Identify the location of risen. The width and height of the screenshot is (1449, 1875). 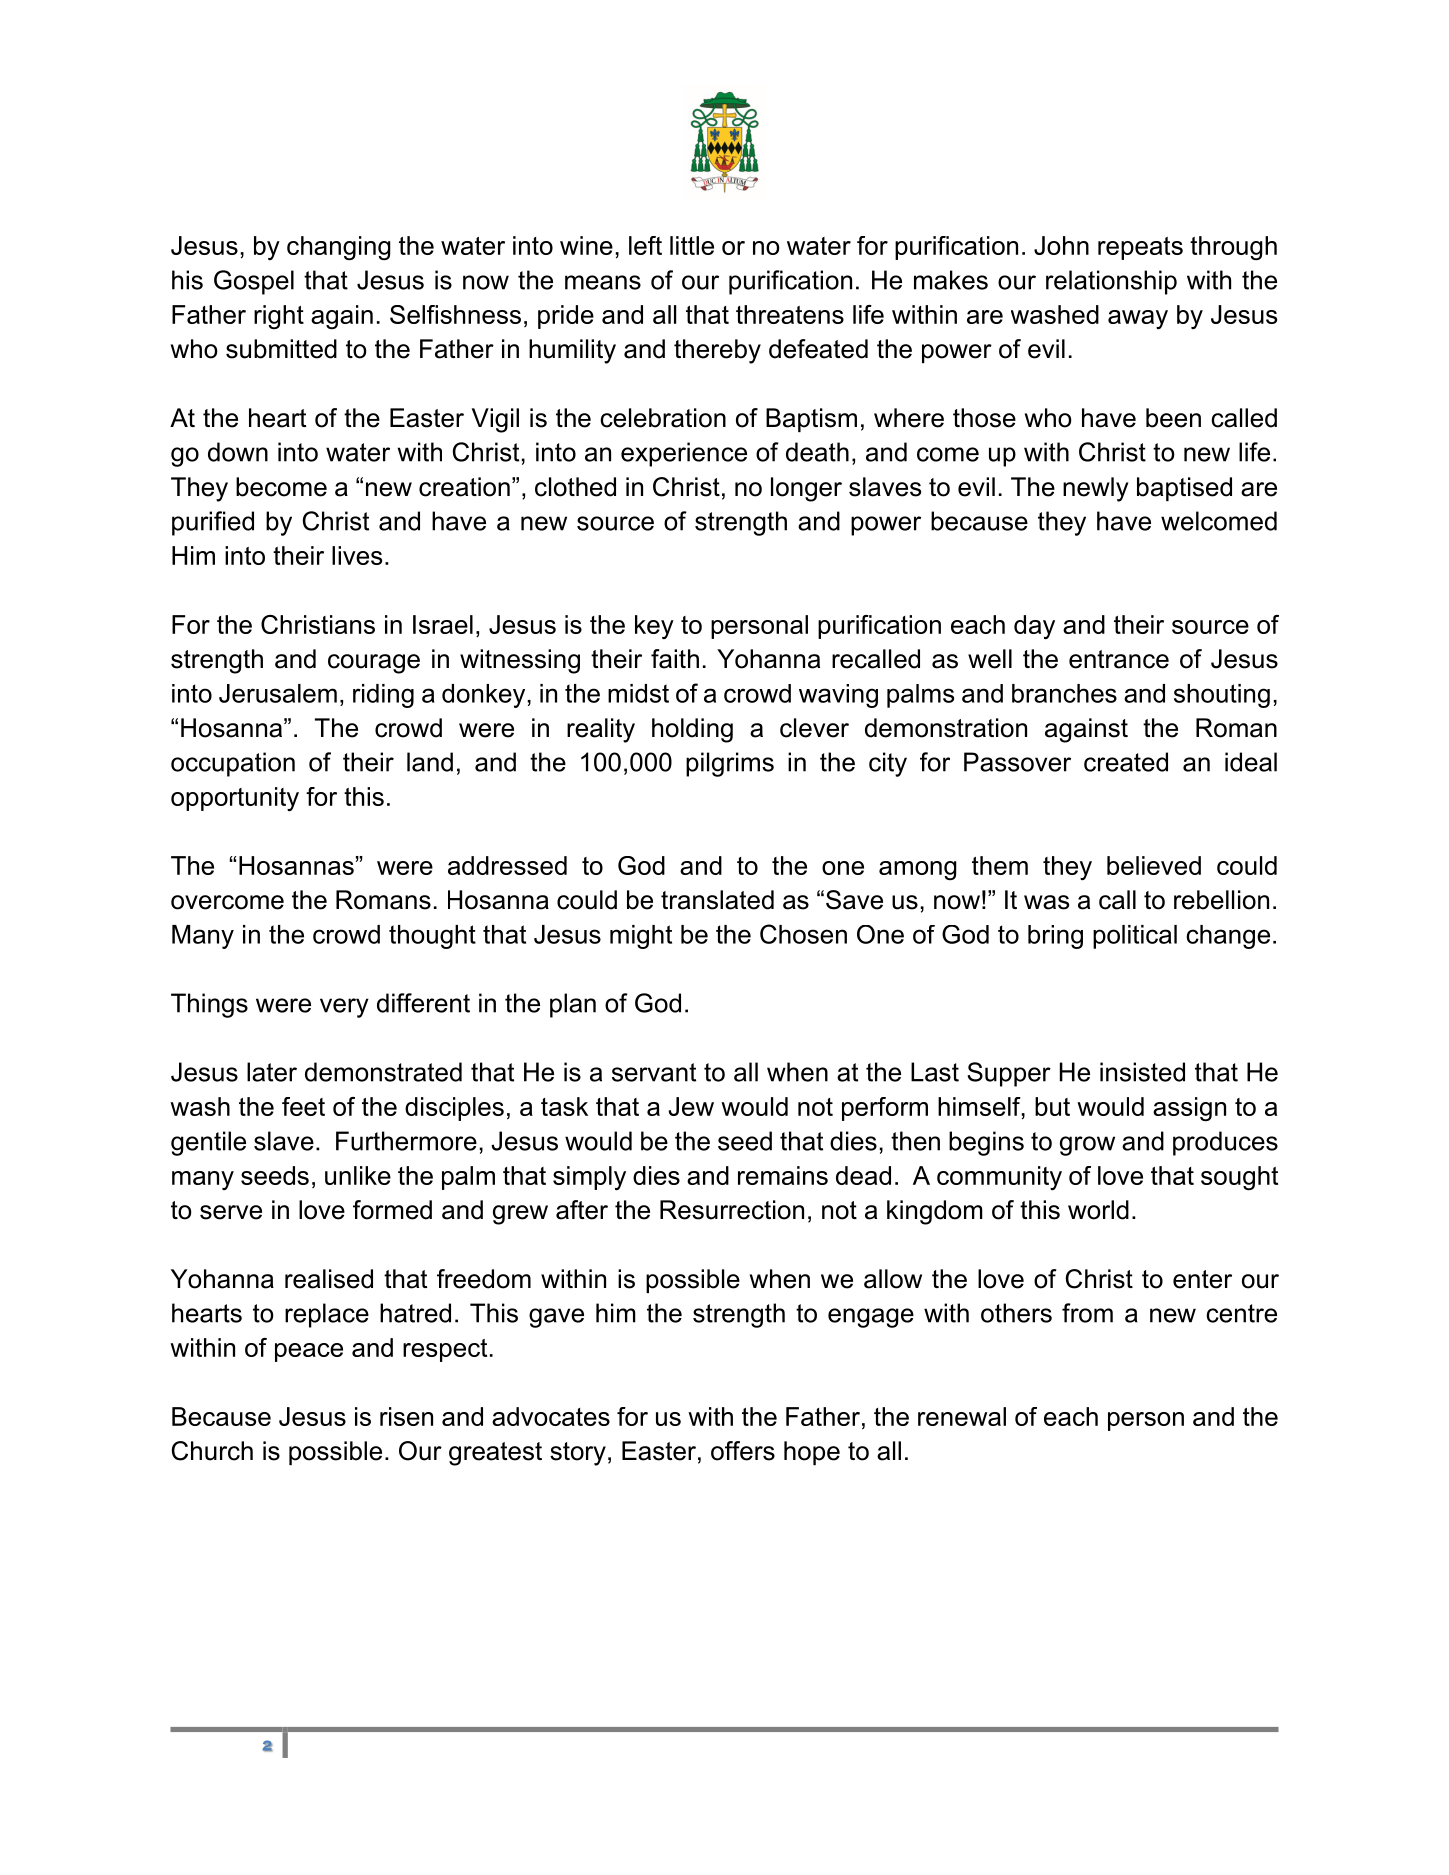
(406, 1416).
